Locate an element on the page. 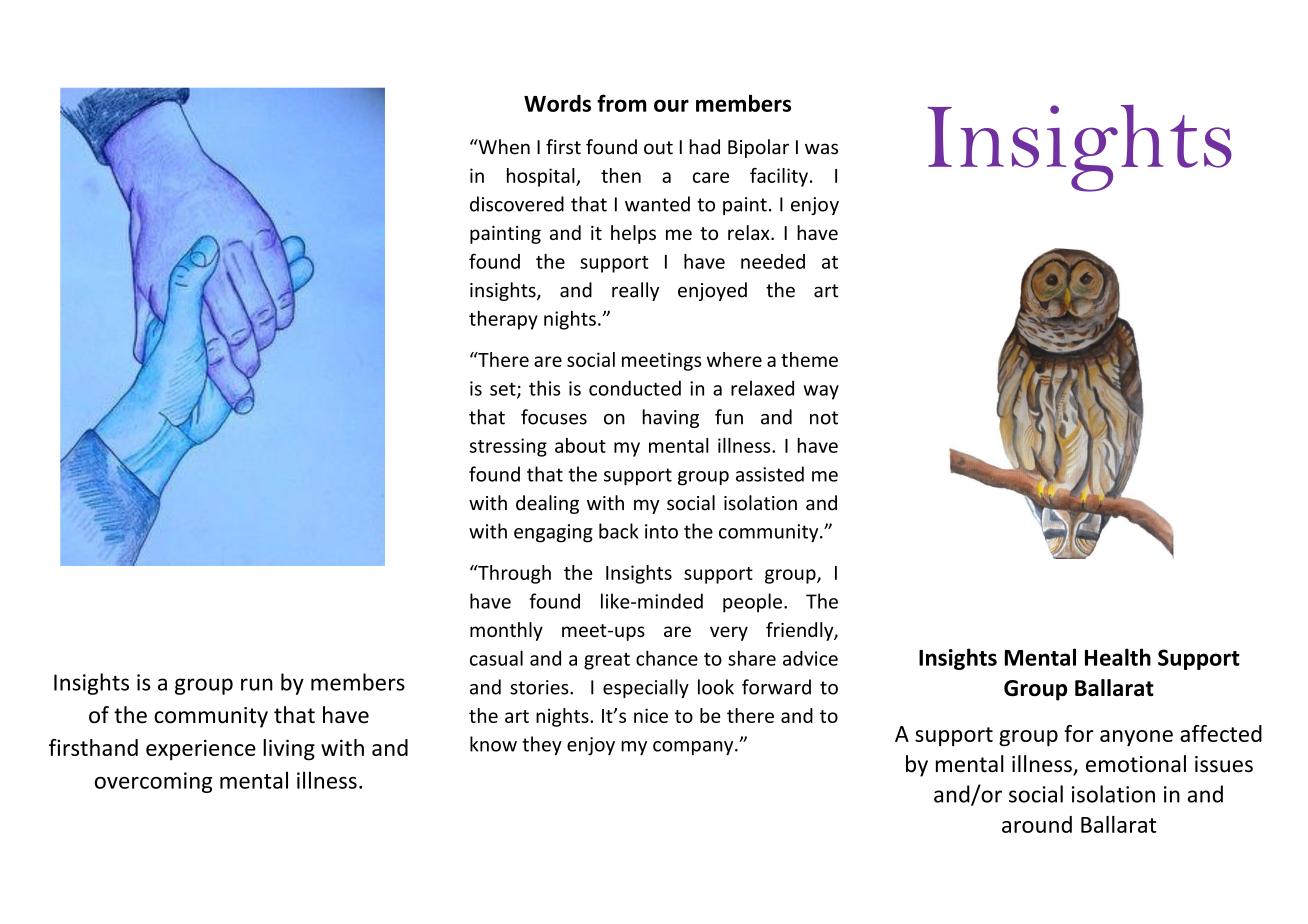  theme is located at coordinates (809, 359).
